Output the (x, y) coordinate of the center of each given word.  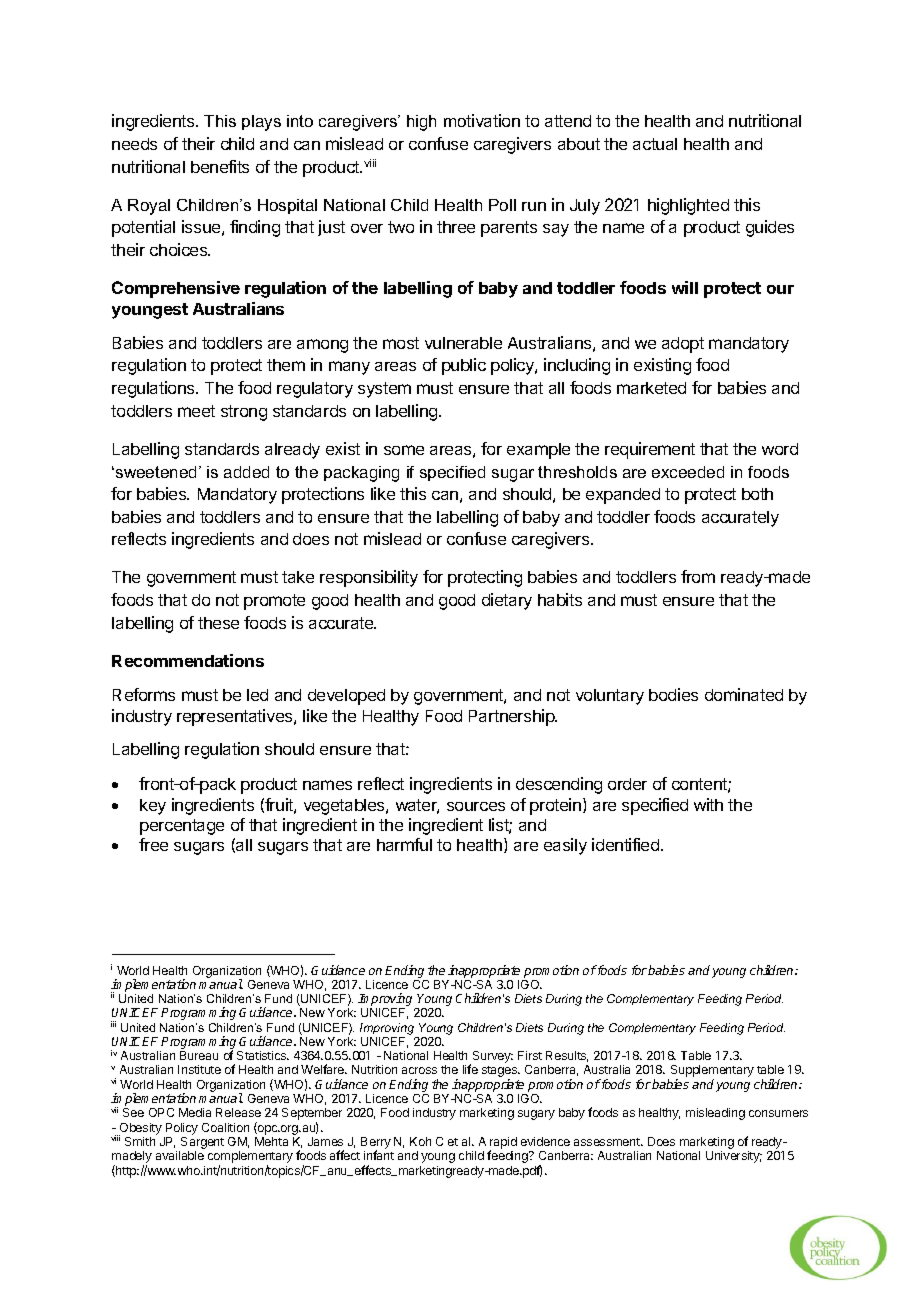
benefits (220, 166)
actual (655, 144)
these (218, 623)
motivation (482, 120)
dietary (507, 601)
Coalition (225, 1127)
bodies (673, 694)
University (734, 1157)
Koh (420, 1141)
